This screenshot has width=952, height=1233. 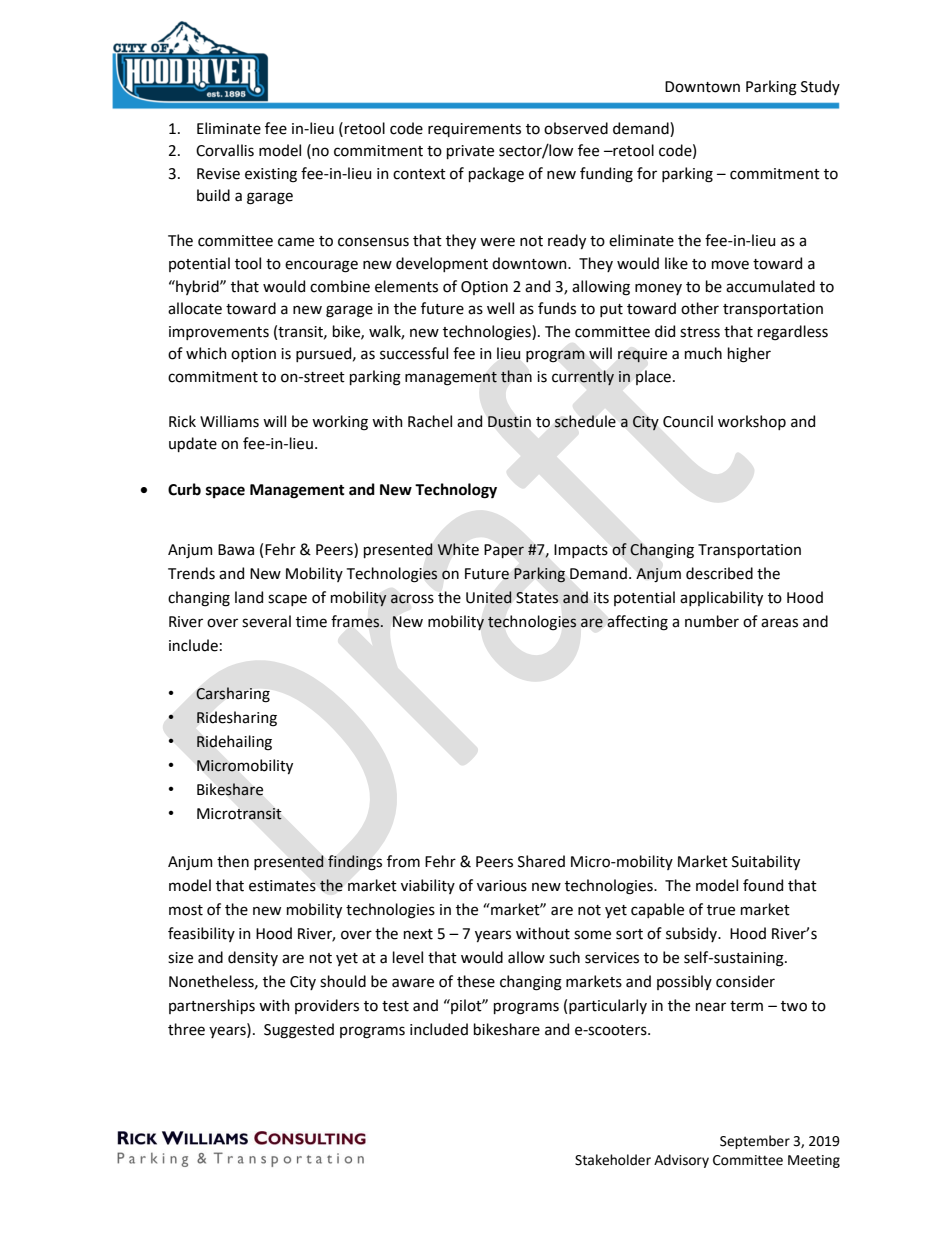 I want to click on number, so click(x=712, y=621).
